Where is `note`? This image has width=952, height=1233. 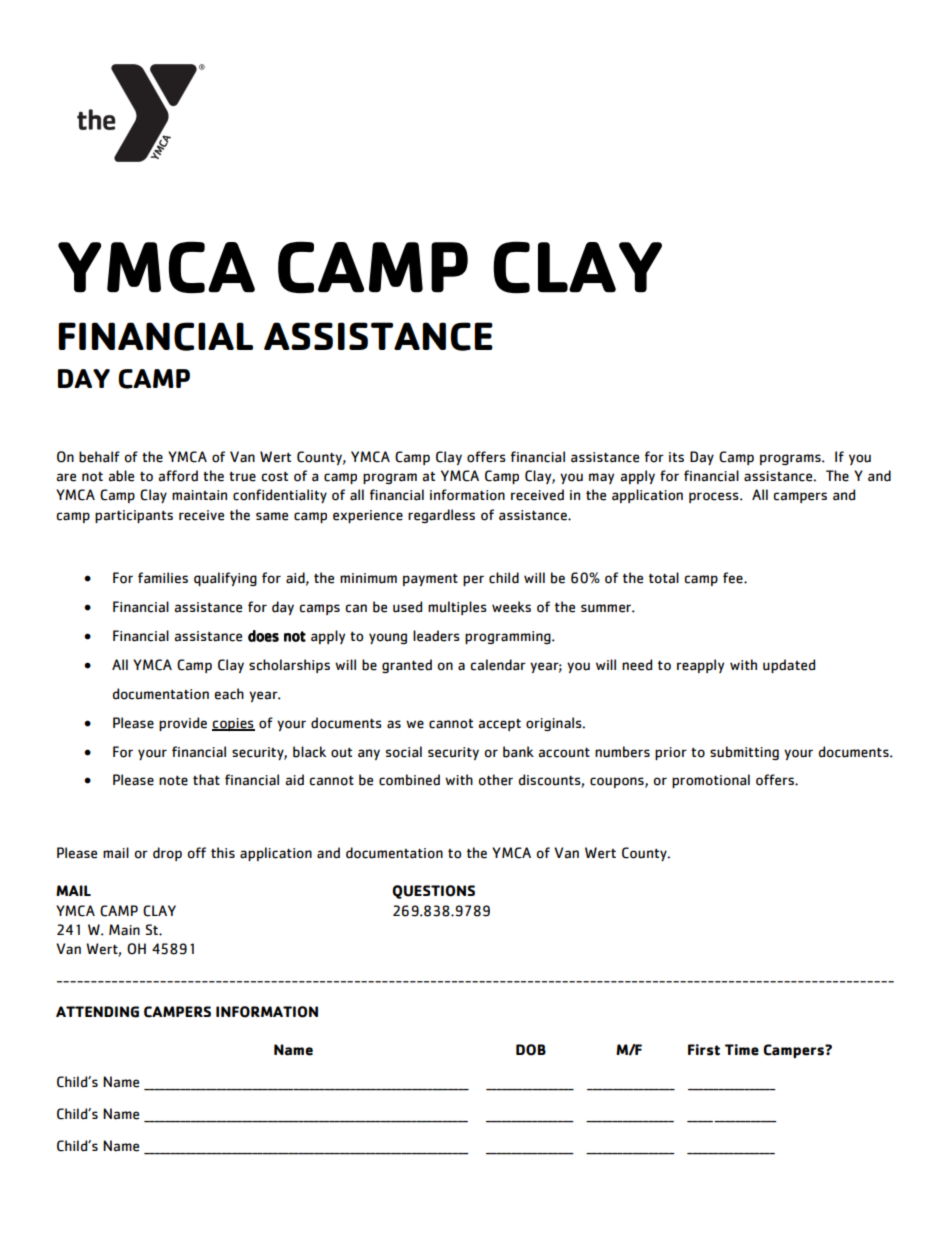 note is located at coordinates (173, 781).
